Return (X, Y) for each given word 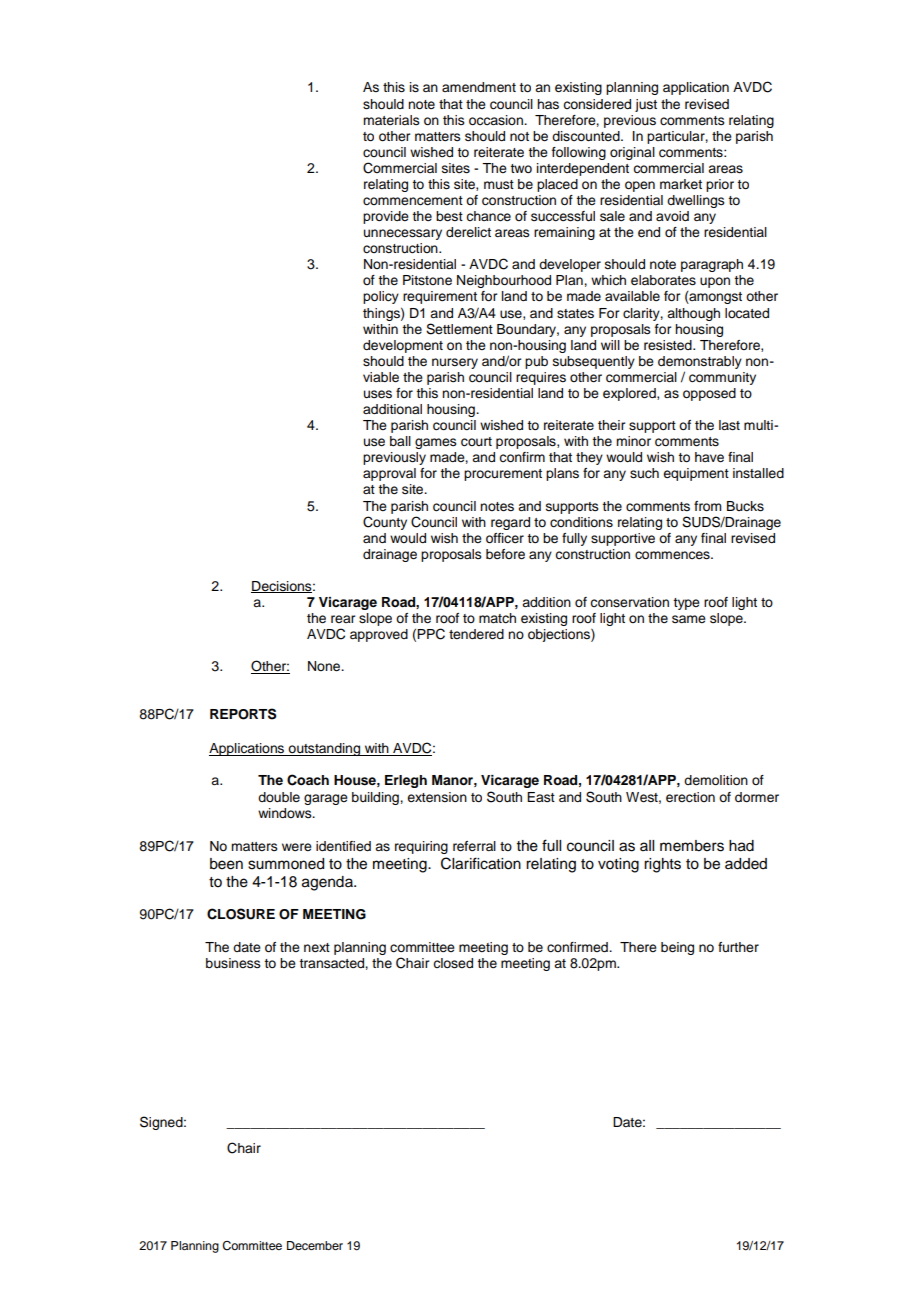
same (689, 619)
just (646, 105)
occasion (497, 120)
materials (391, 120)
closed (453, 963)
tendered (476, 634)
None (325, 666)
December (315, 1245)
